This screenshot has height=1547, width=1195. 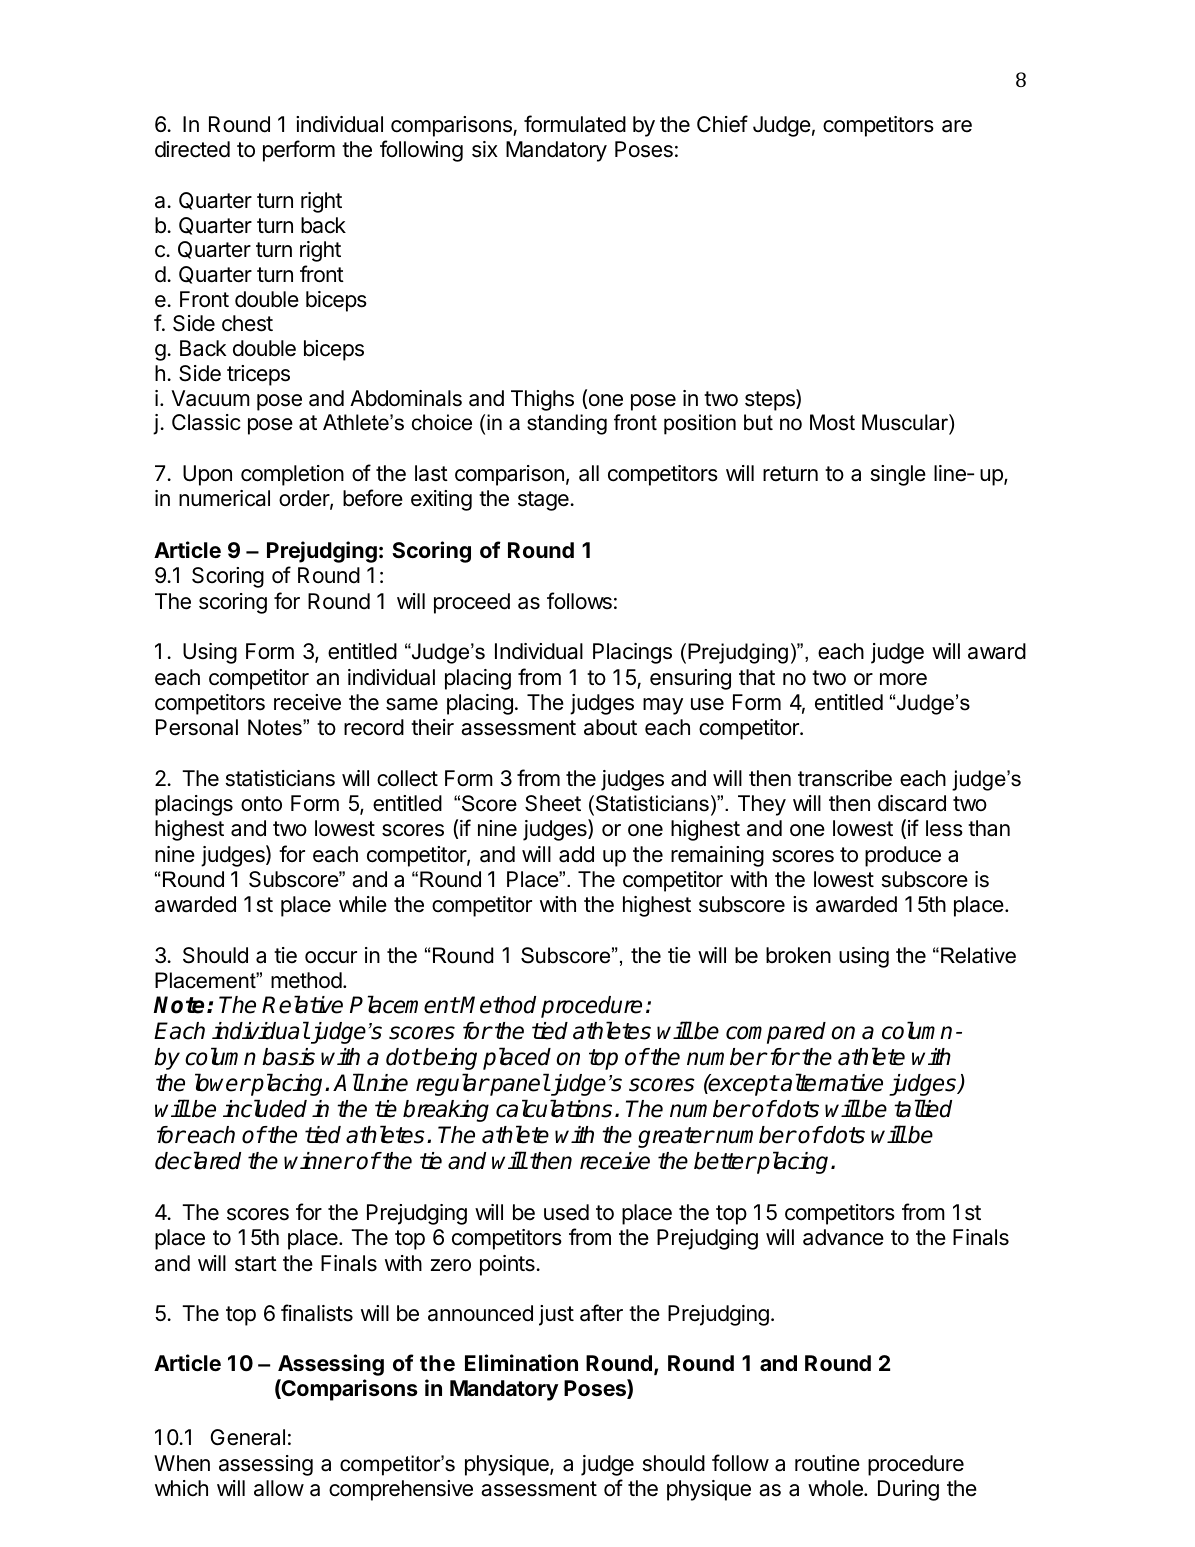 I want to click on standing, so click(x=567, y=424).
